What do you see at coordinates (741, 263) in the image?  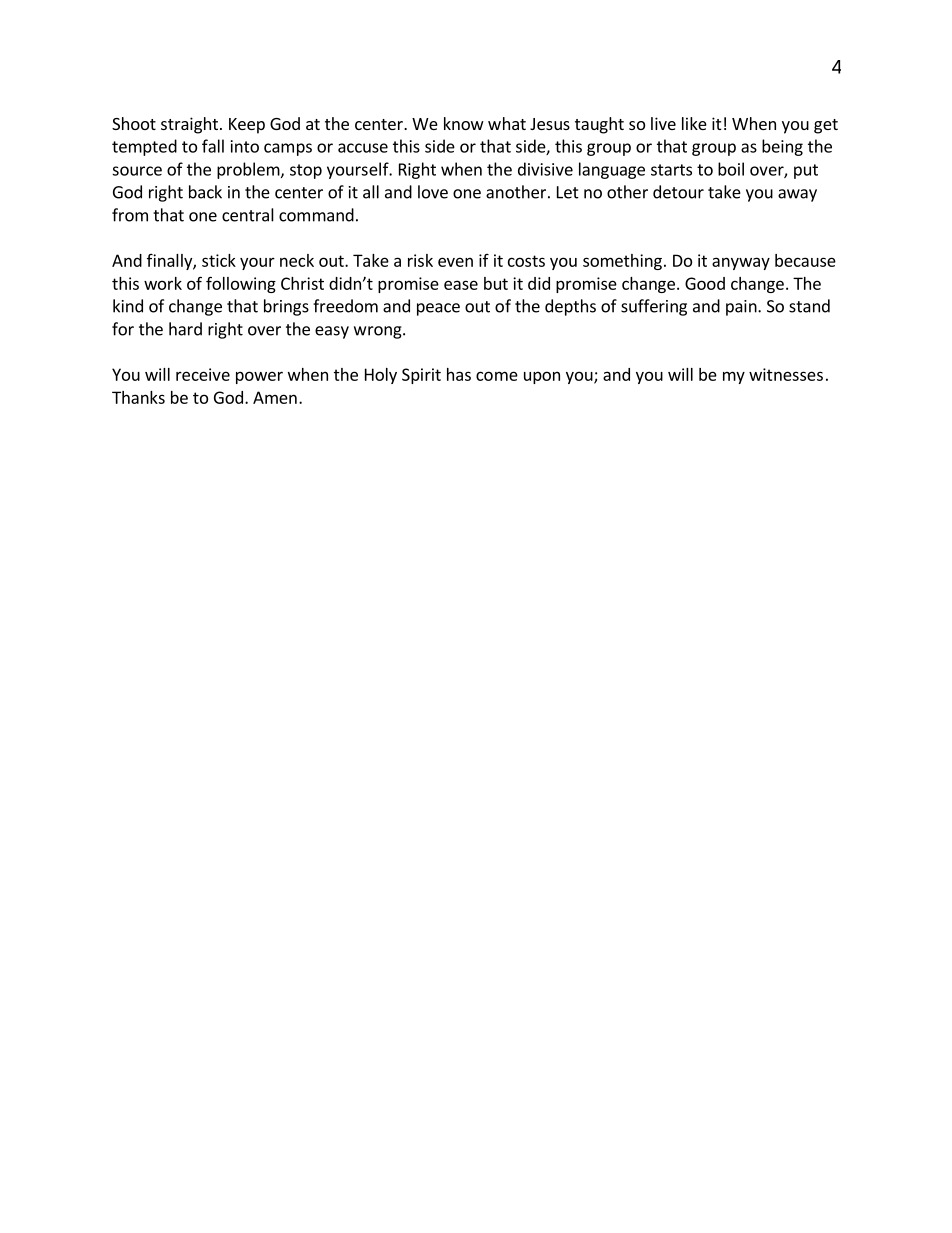 I see `anyway` at bounding box center [741, 263].
